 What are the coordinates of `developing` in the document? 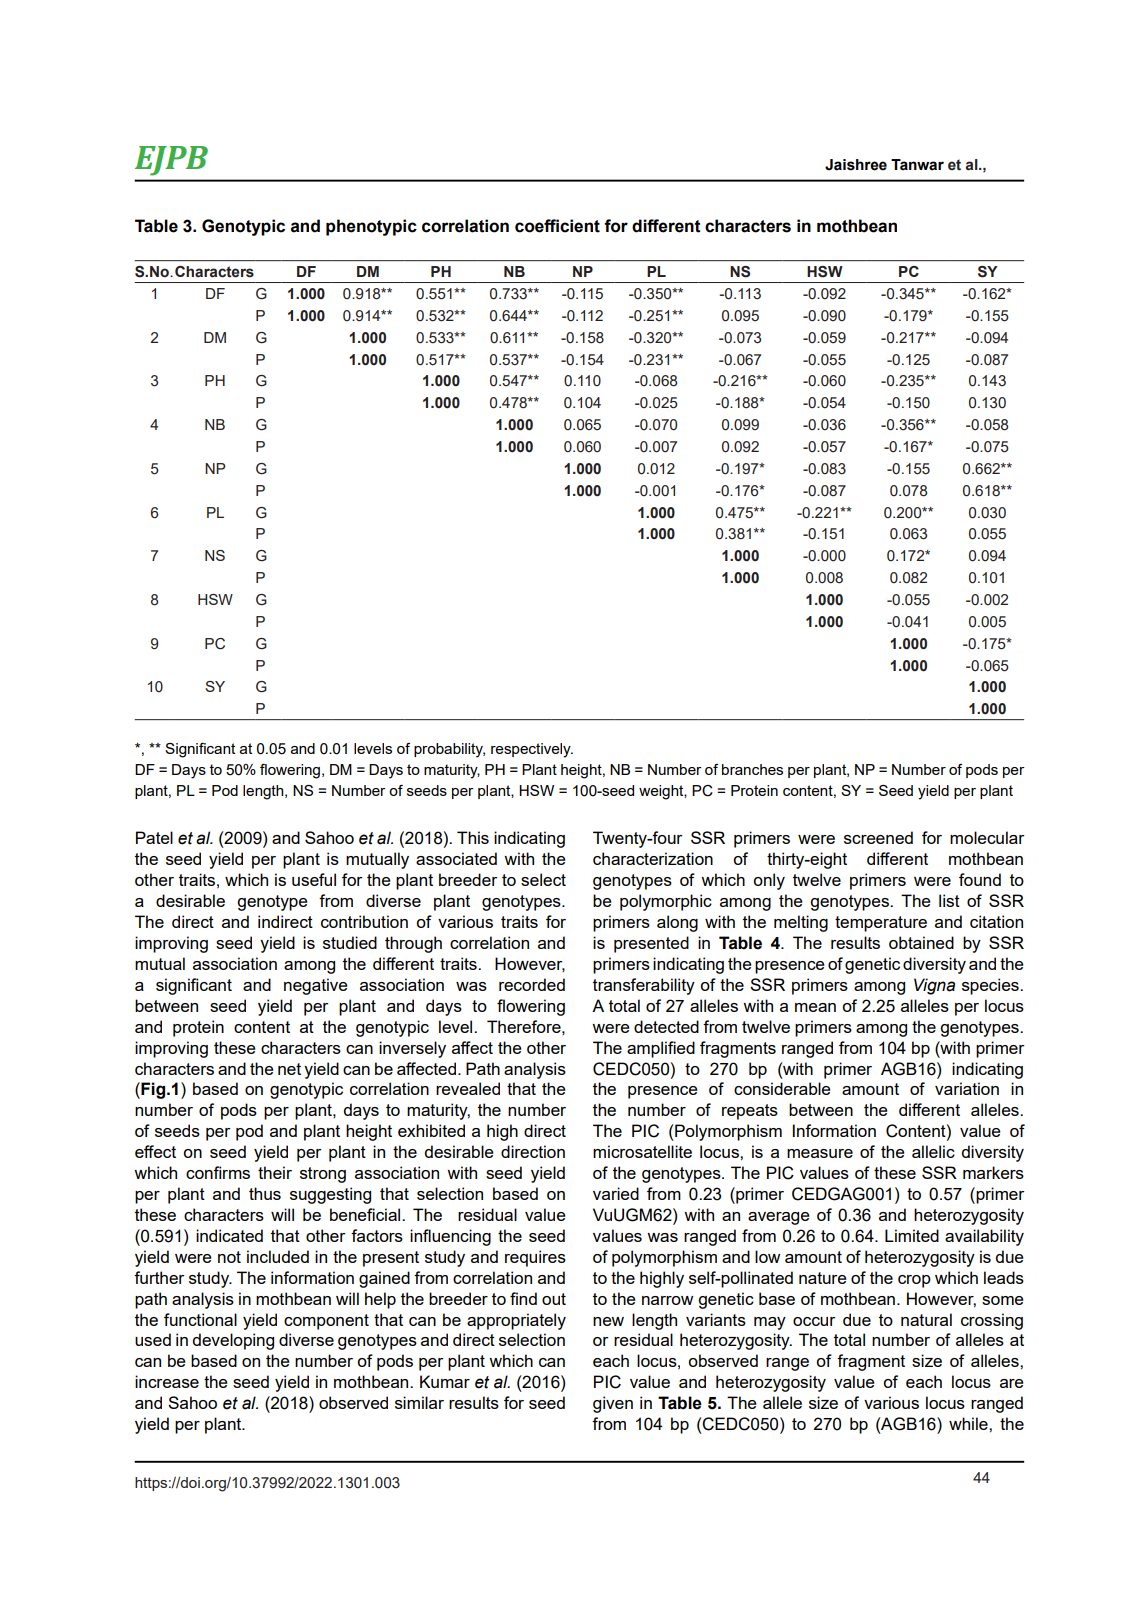 It's located at (233, 1341).
